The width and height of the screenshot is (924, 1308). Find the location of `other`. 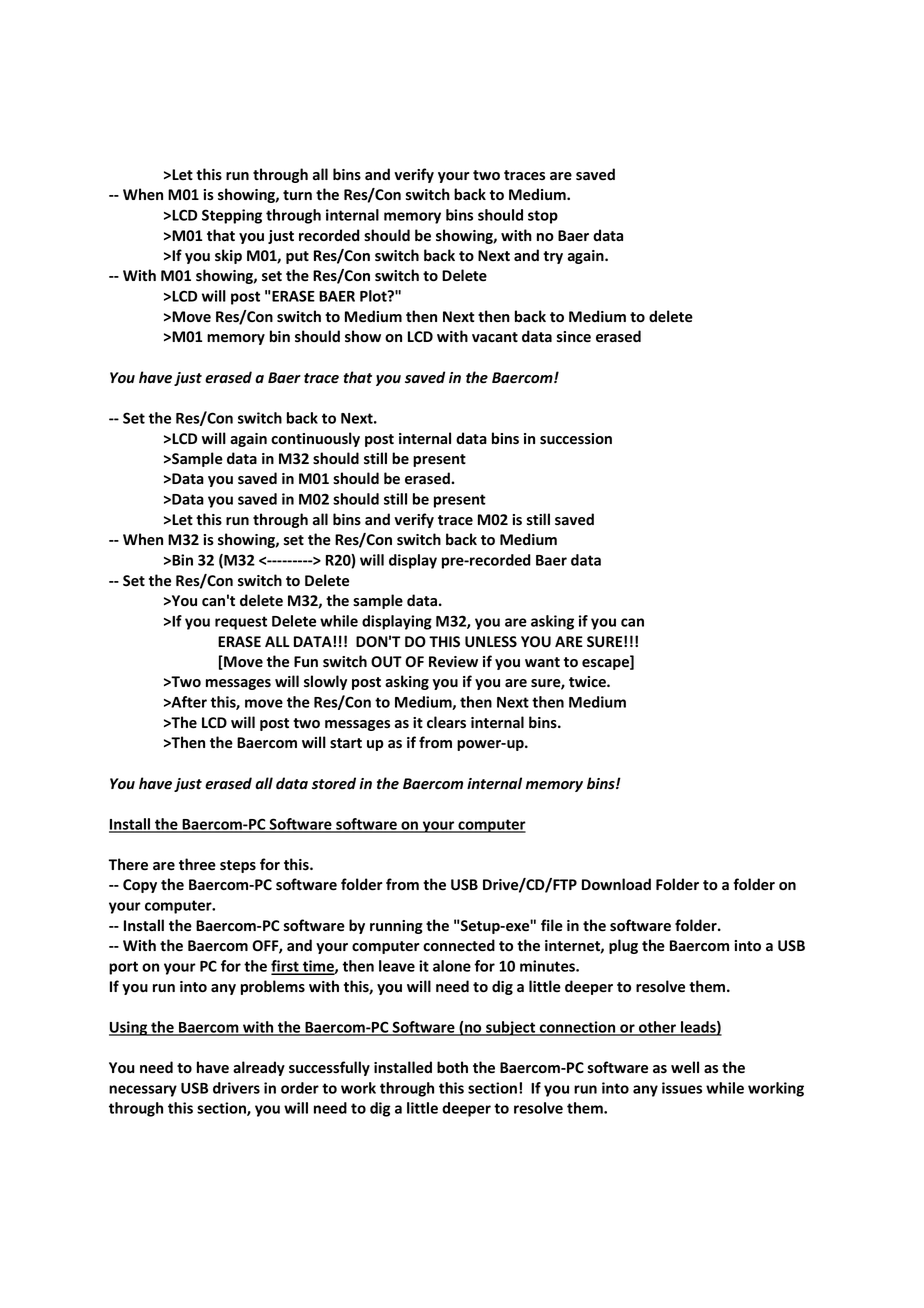

other is located at coordinates (657, 1028).
